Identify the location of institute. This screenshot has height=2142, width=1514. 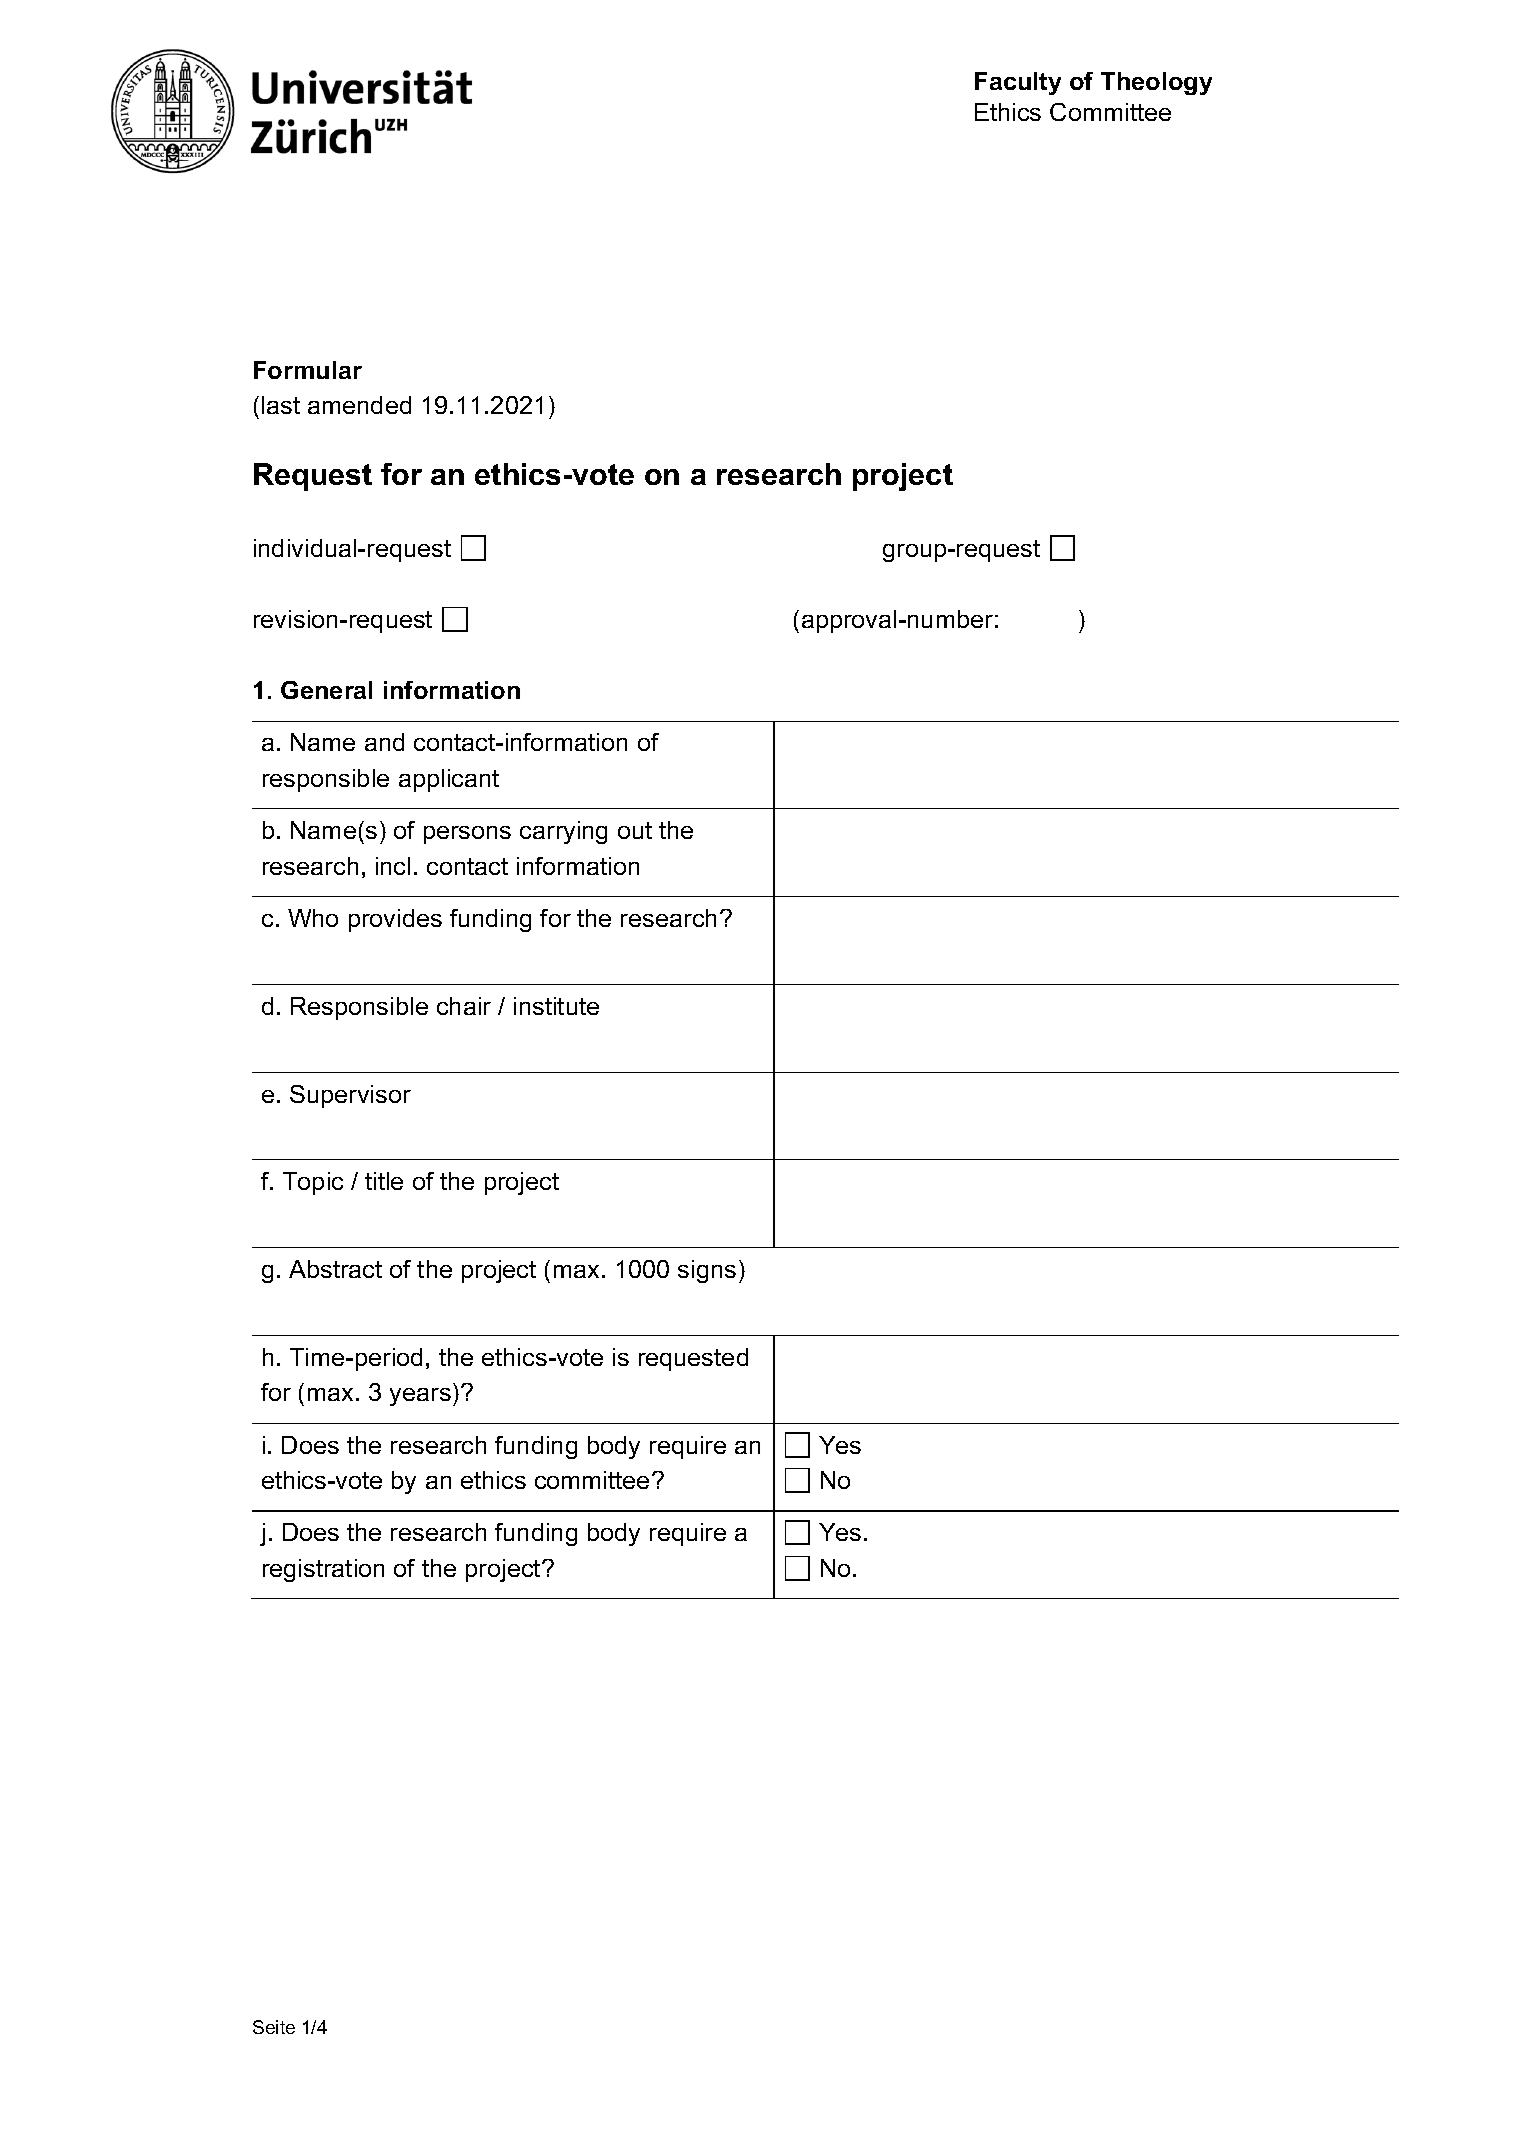
(556, 1006).
